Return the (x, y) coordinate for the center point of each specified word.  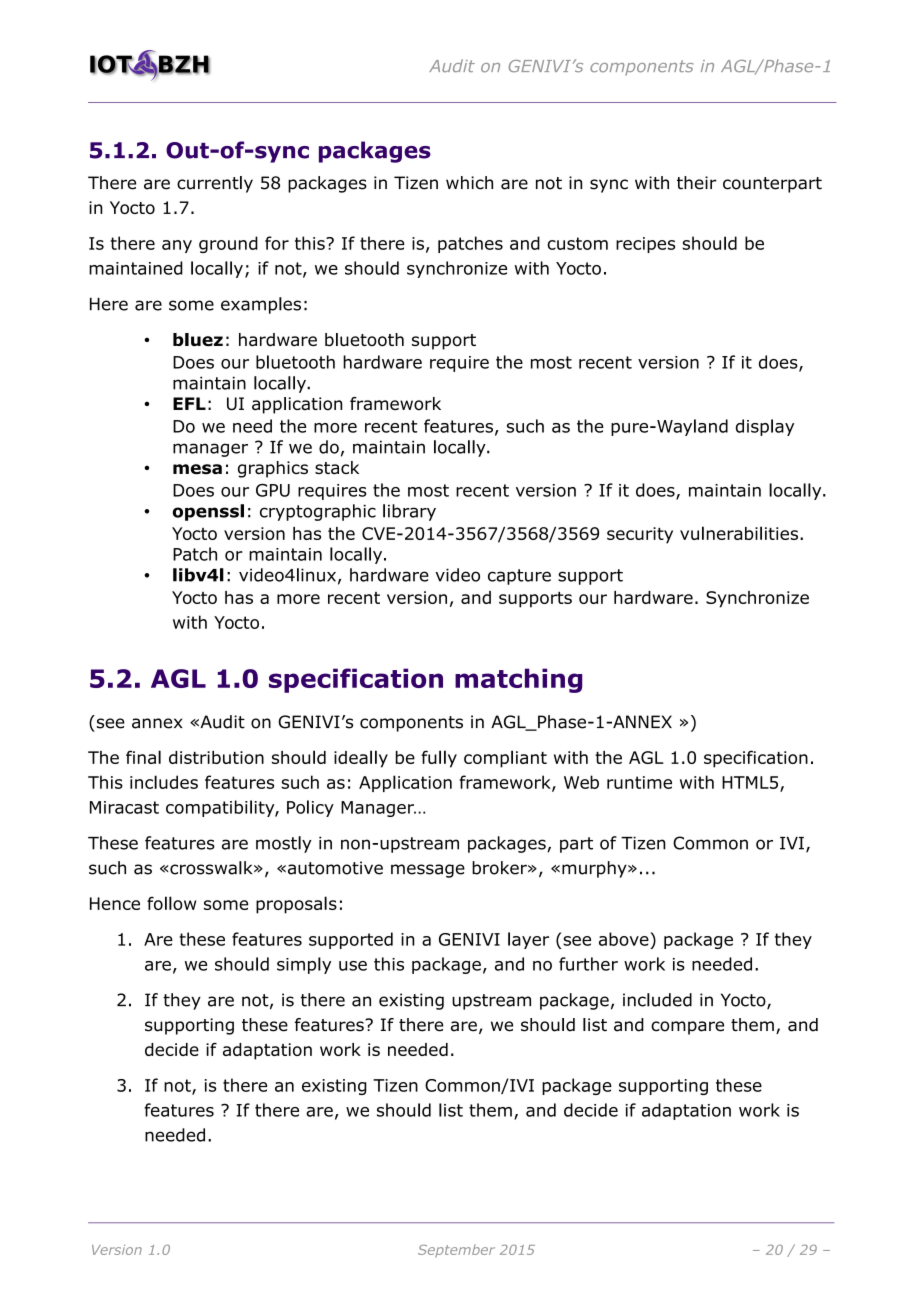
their (697, 183)
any (177, 246)
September (456, 1251)
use (353, 966)
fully (439, 759)
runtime (639, 782)
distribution (216, 757)
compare (687, 1028)
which (469, 183)
